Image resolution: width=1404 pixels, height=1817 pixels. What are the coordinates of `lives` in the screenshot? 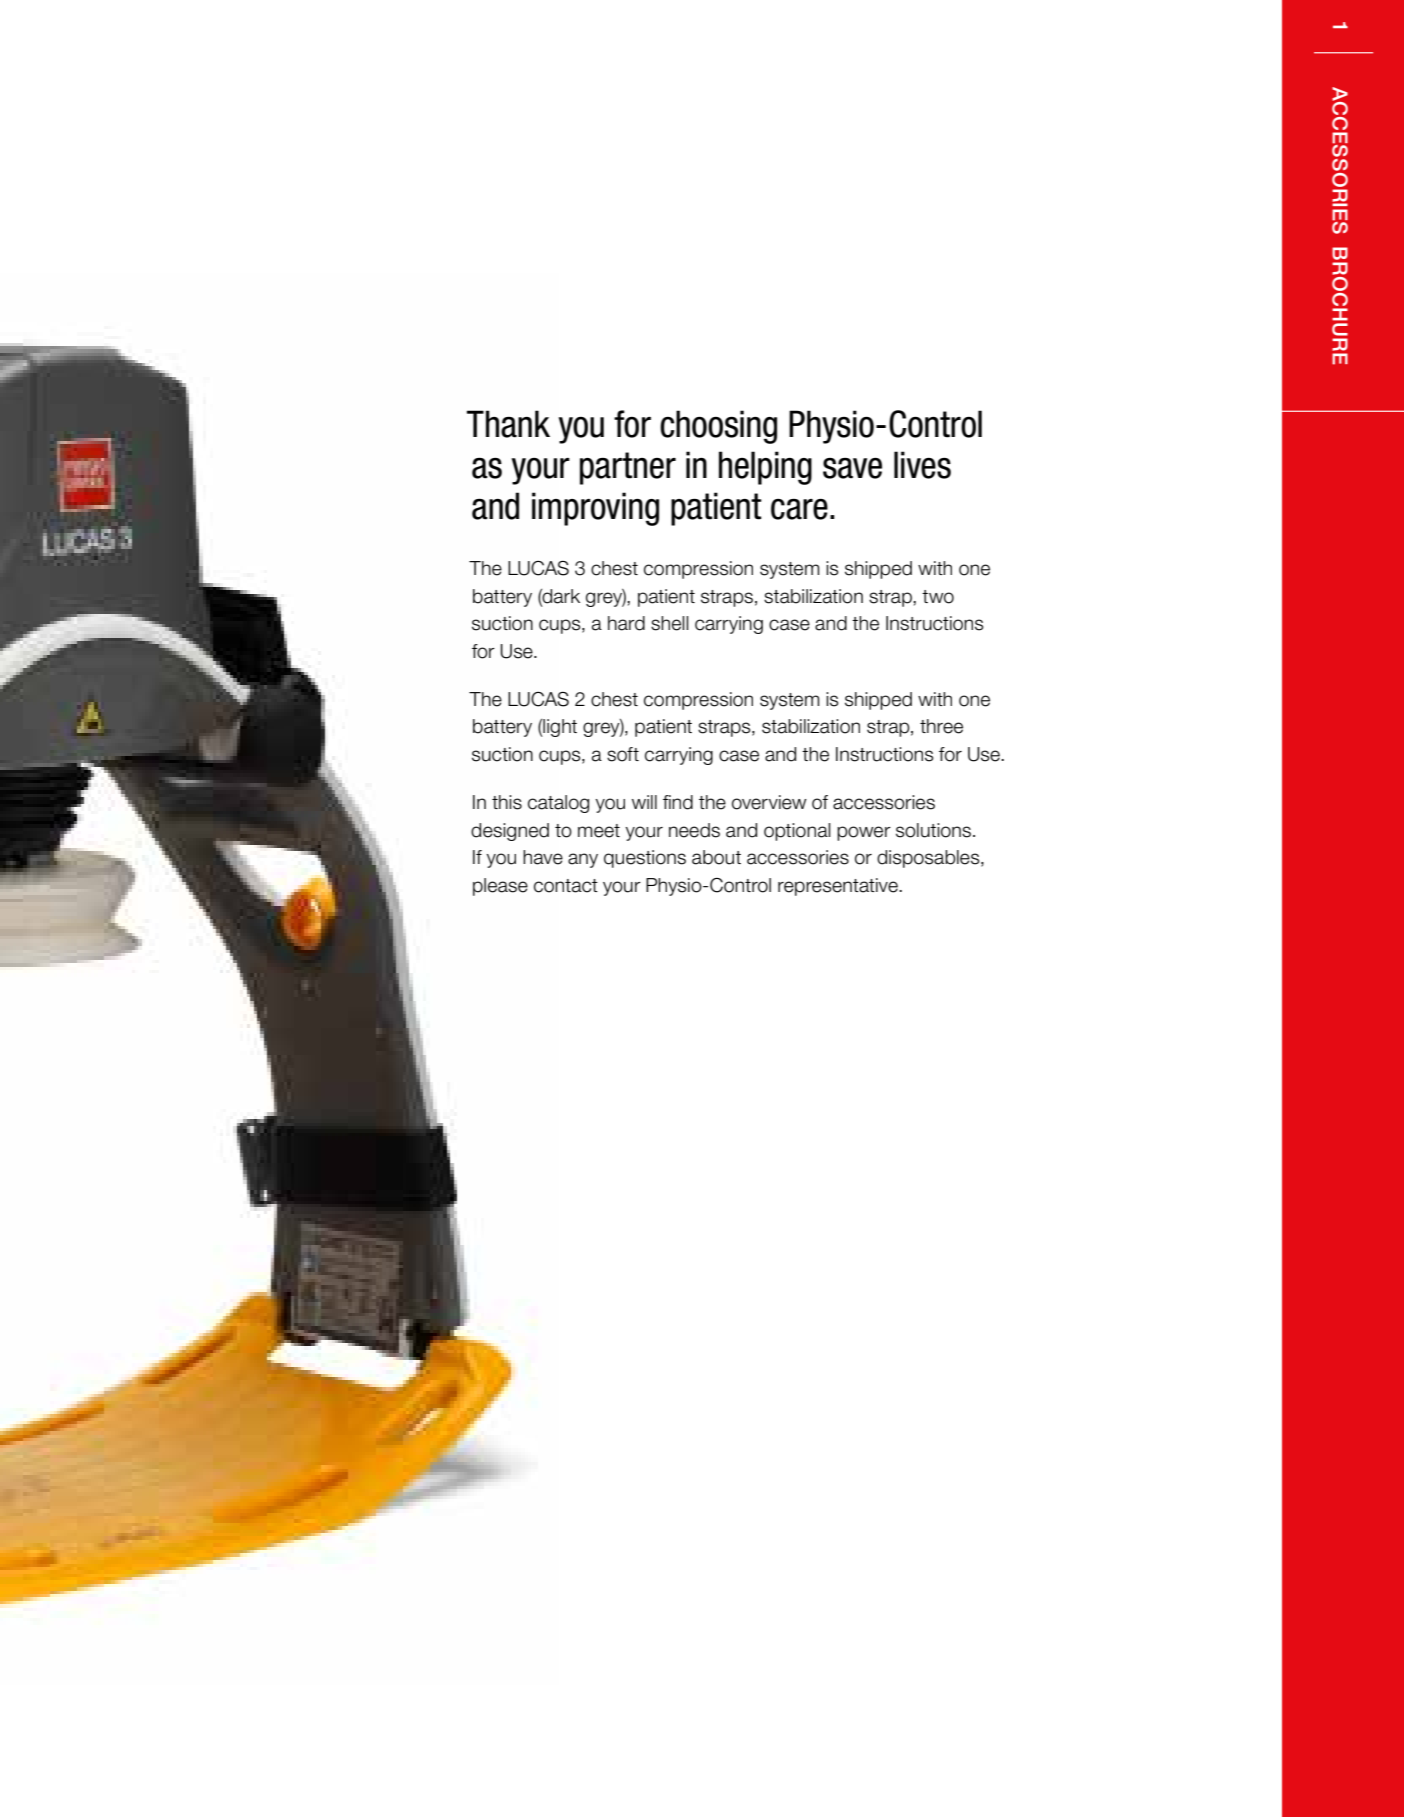 It's located at (922, 465).
